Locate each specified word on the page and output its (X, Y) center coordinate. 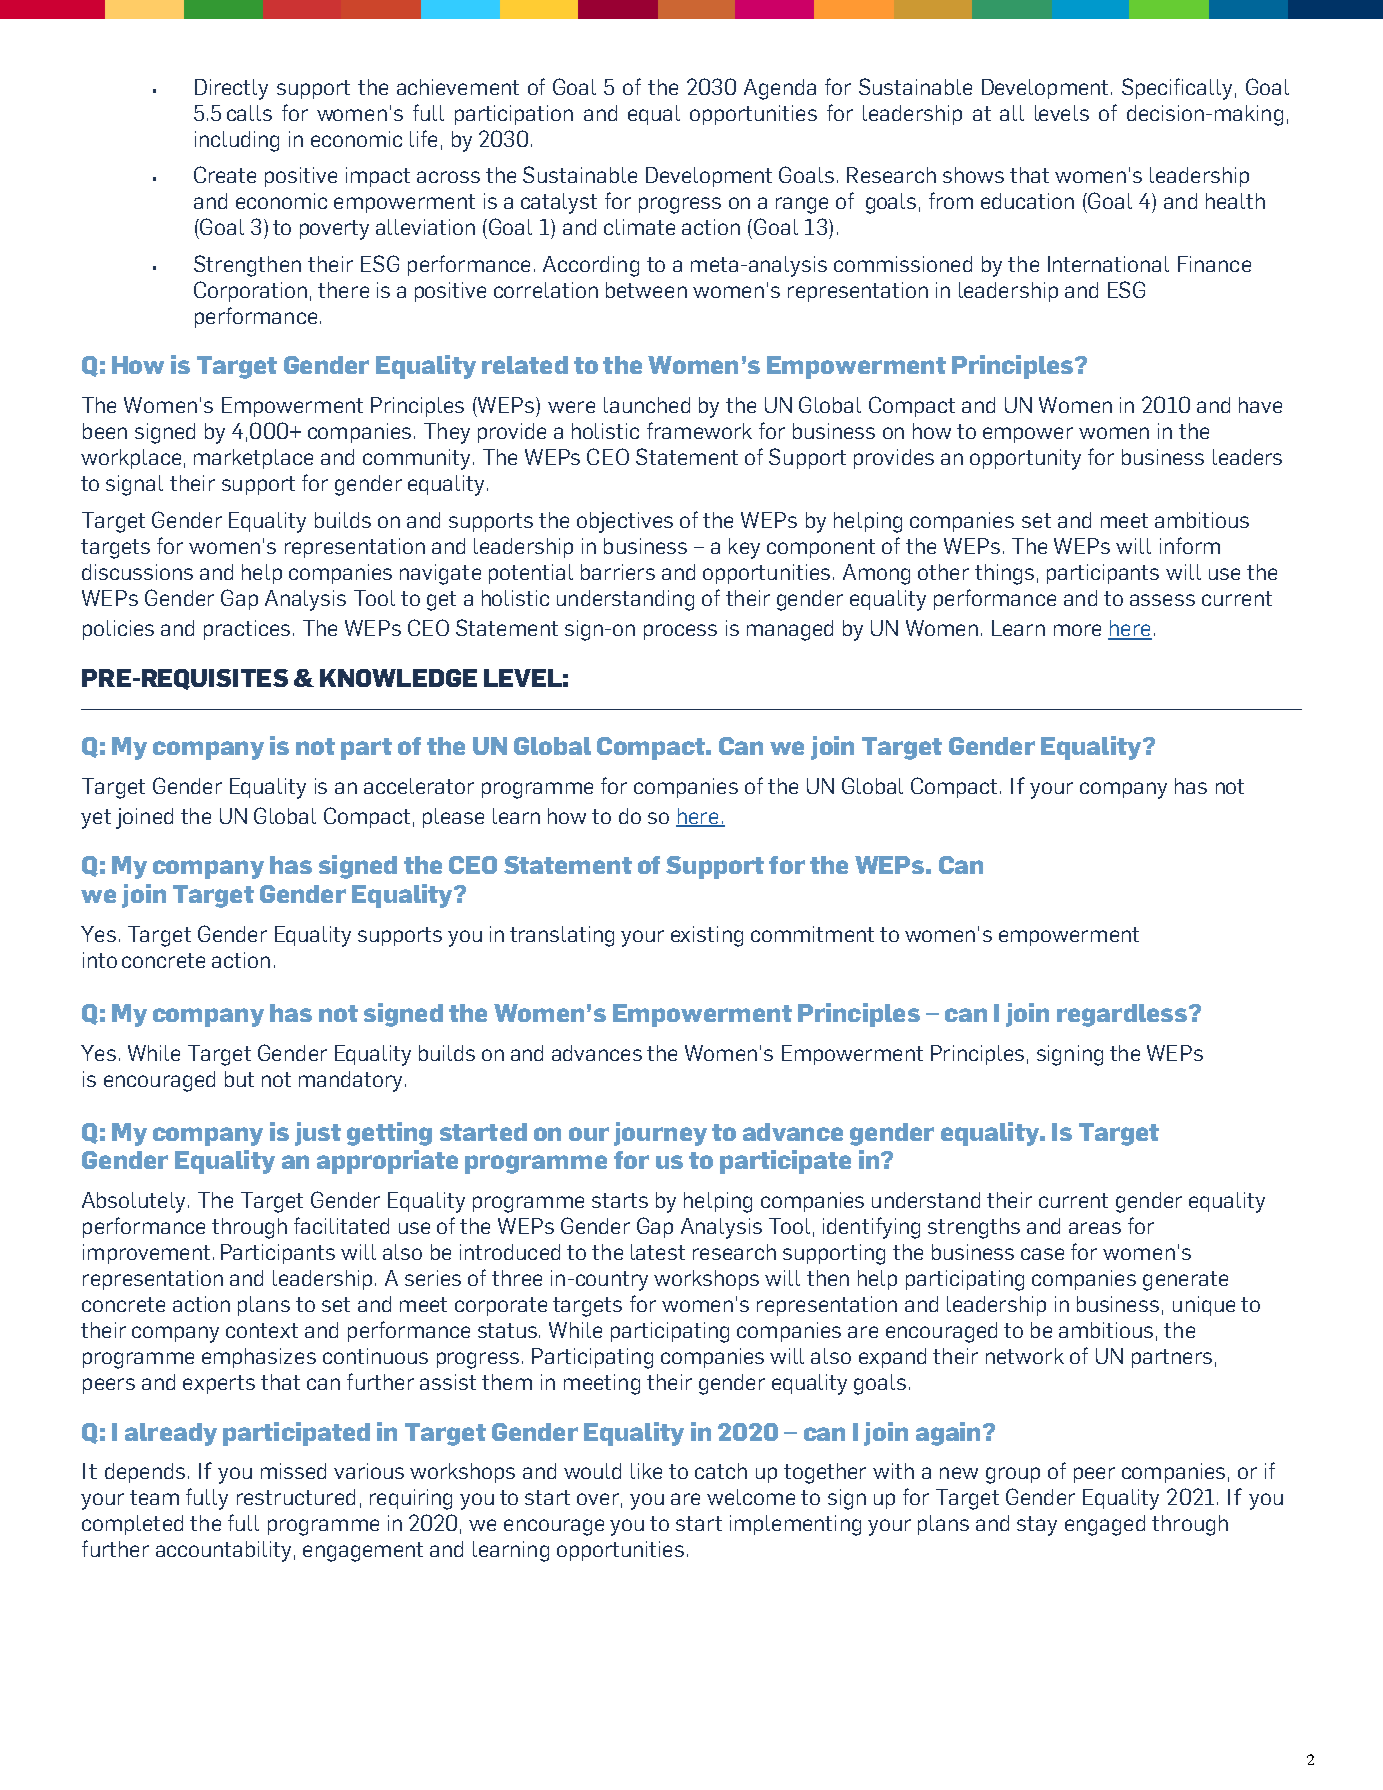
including (237, 141)
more (1077, 630)
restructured (296, 1497)
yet (96, 819)
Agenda (780, 89)
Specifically (1177, 89)
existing (707, 936)
